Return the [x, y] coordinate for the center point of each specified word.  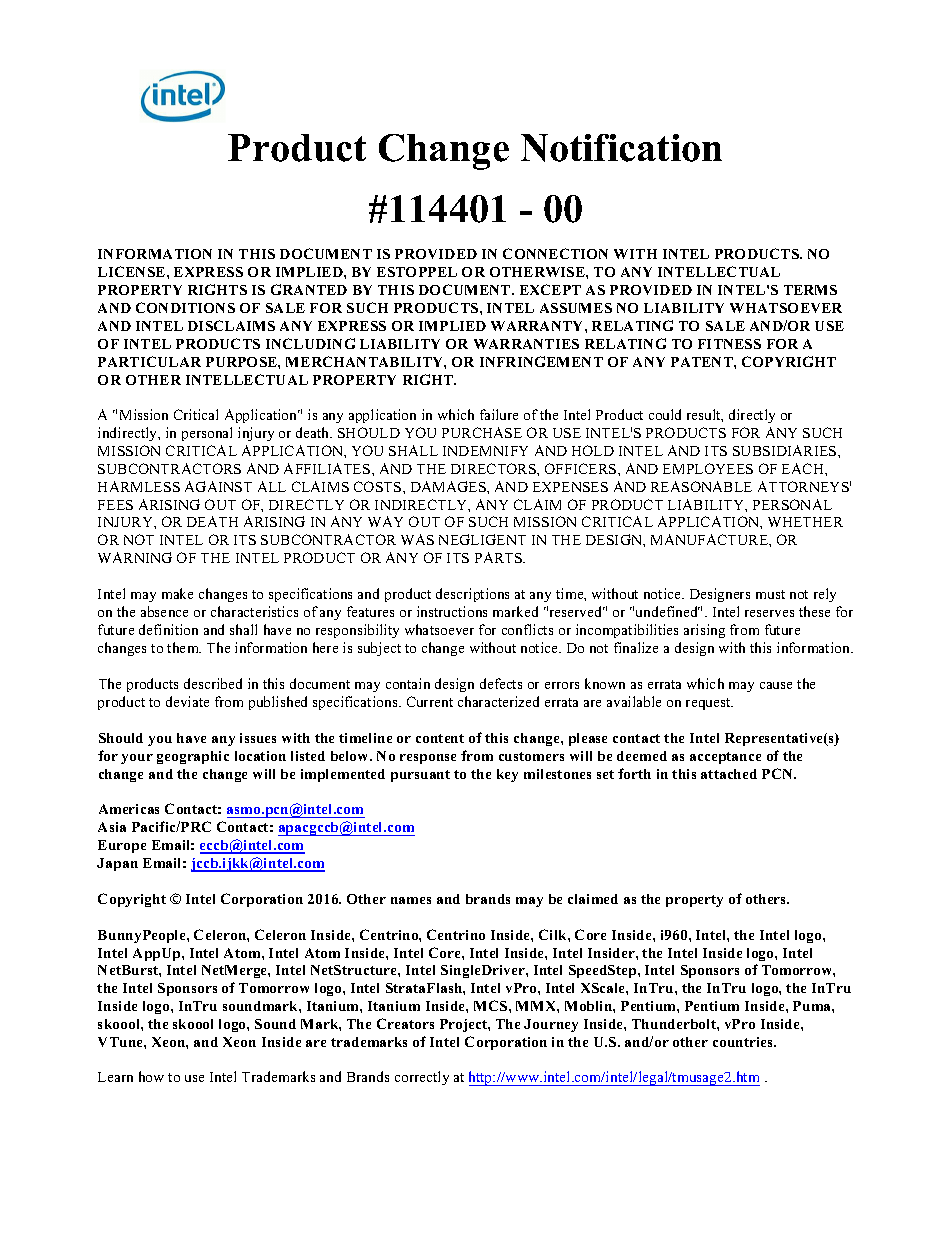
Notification [621, 148]
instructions [452, 611]
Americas [129, 809]
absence [164, 611]
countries [744, 1042]
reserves [769, 613]
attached [729, 774]
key [507, 775]
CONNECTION [555, 253]
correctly [422, 1078]
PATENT [703, 362]
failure [499, 414]
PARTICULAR [149, 361]
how [151, 1076]
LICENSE [133, 271]
